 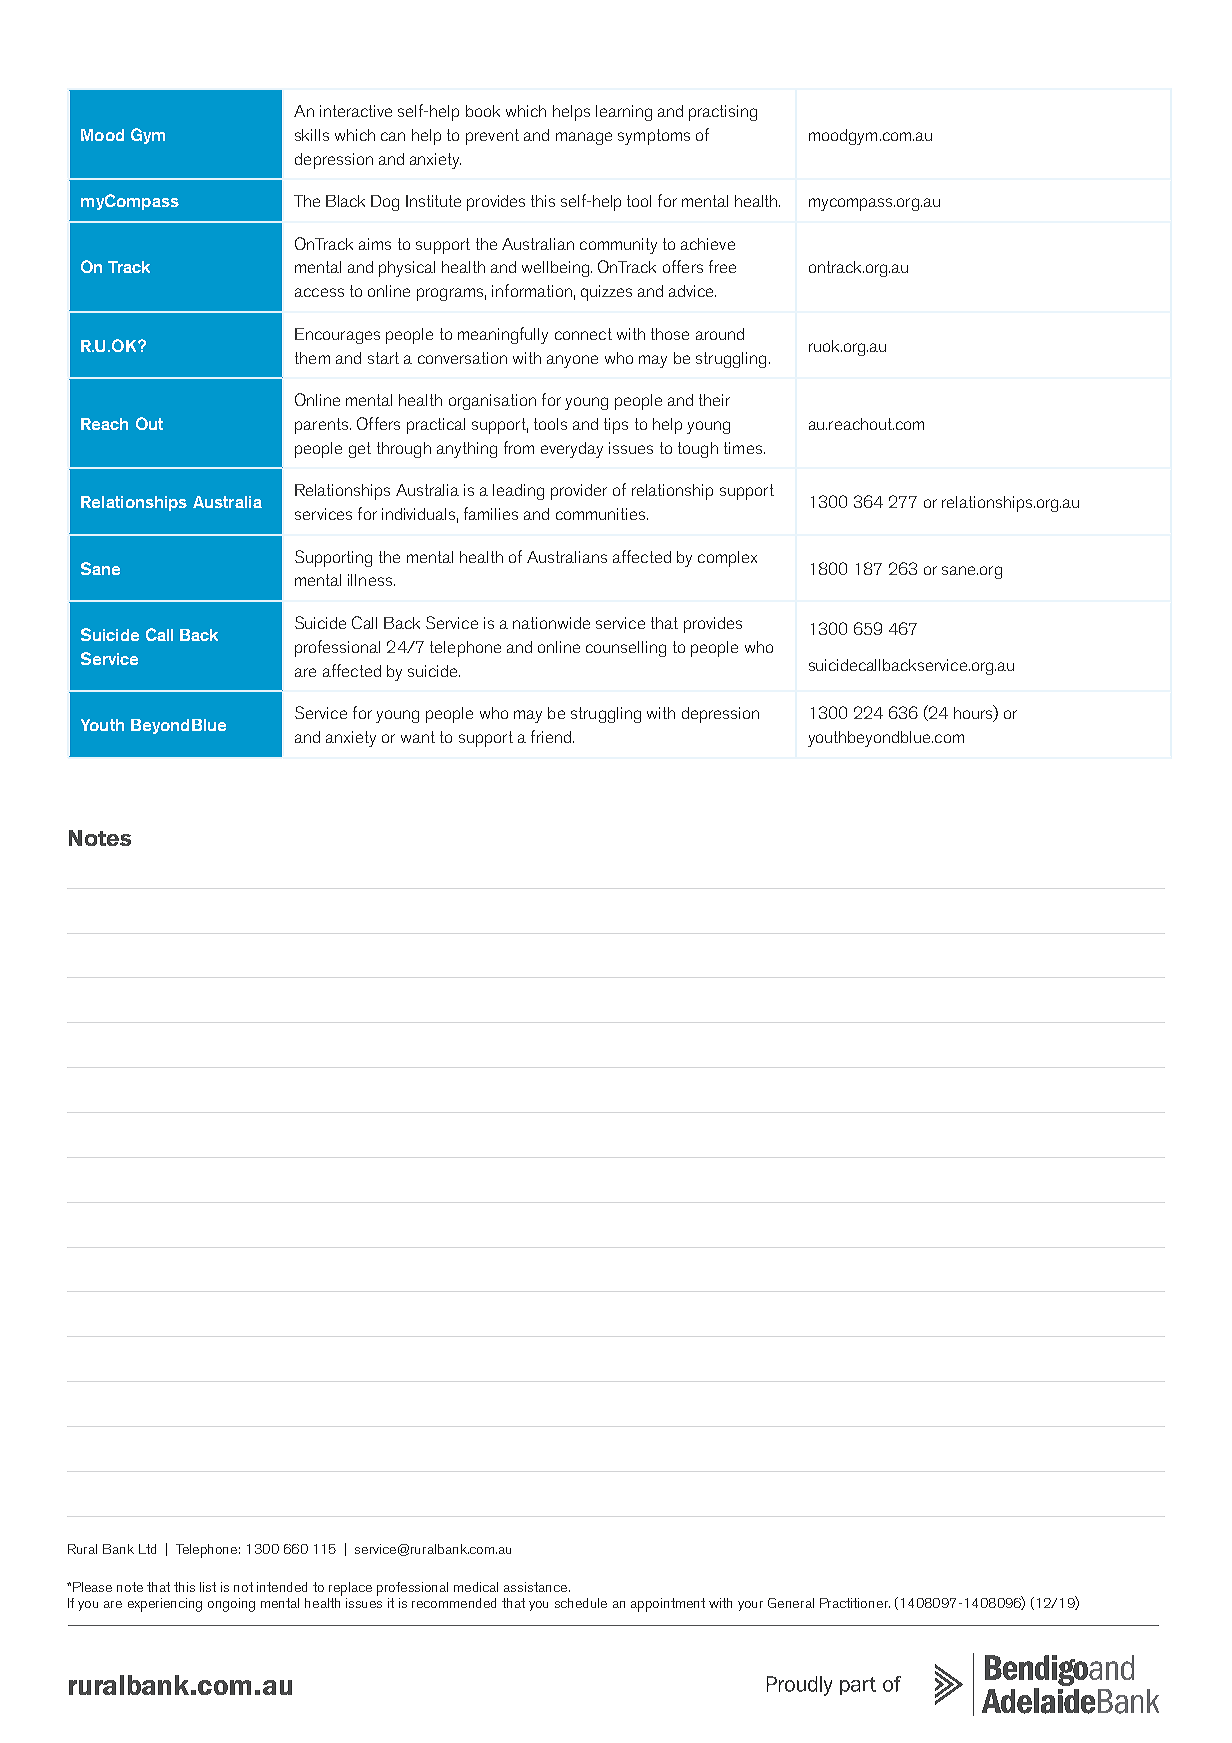 What do you see at coordinates (492, 137) in the screenshot?
I see `prevent` at bounding box center [492, 137].
